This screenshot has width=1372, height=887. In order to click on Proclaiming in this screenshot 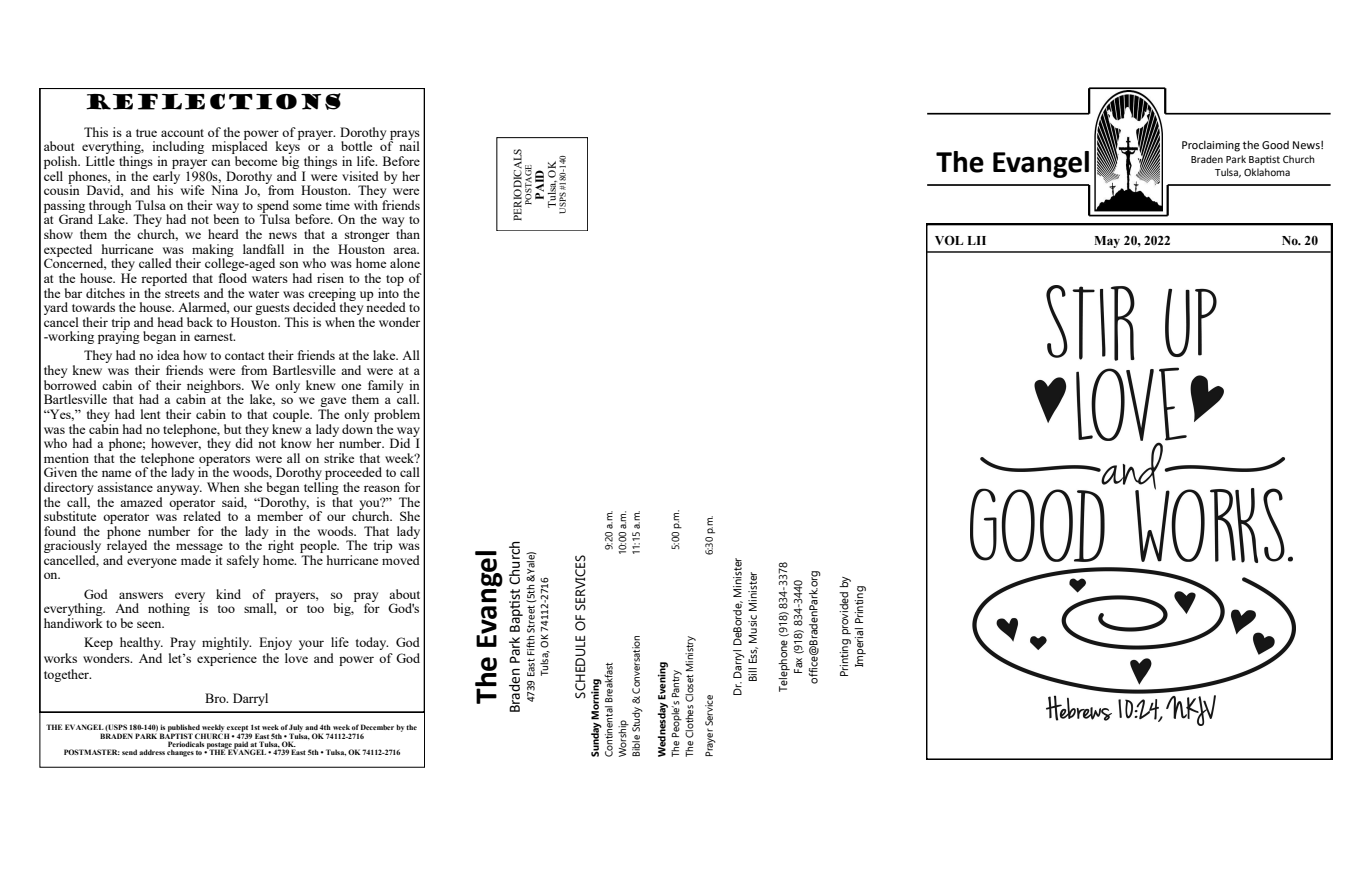, I will do `click(1211, 146)`.
